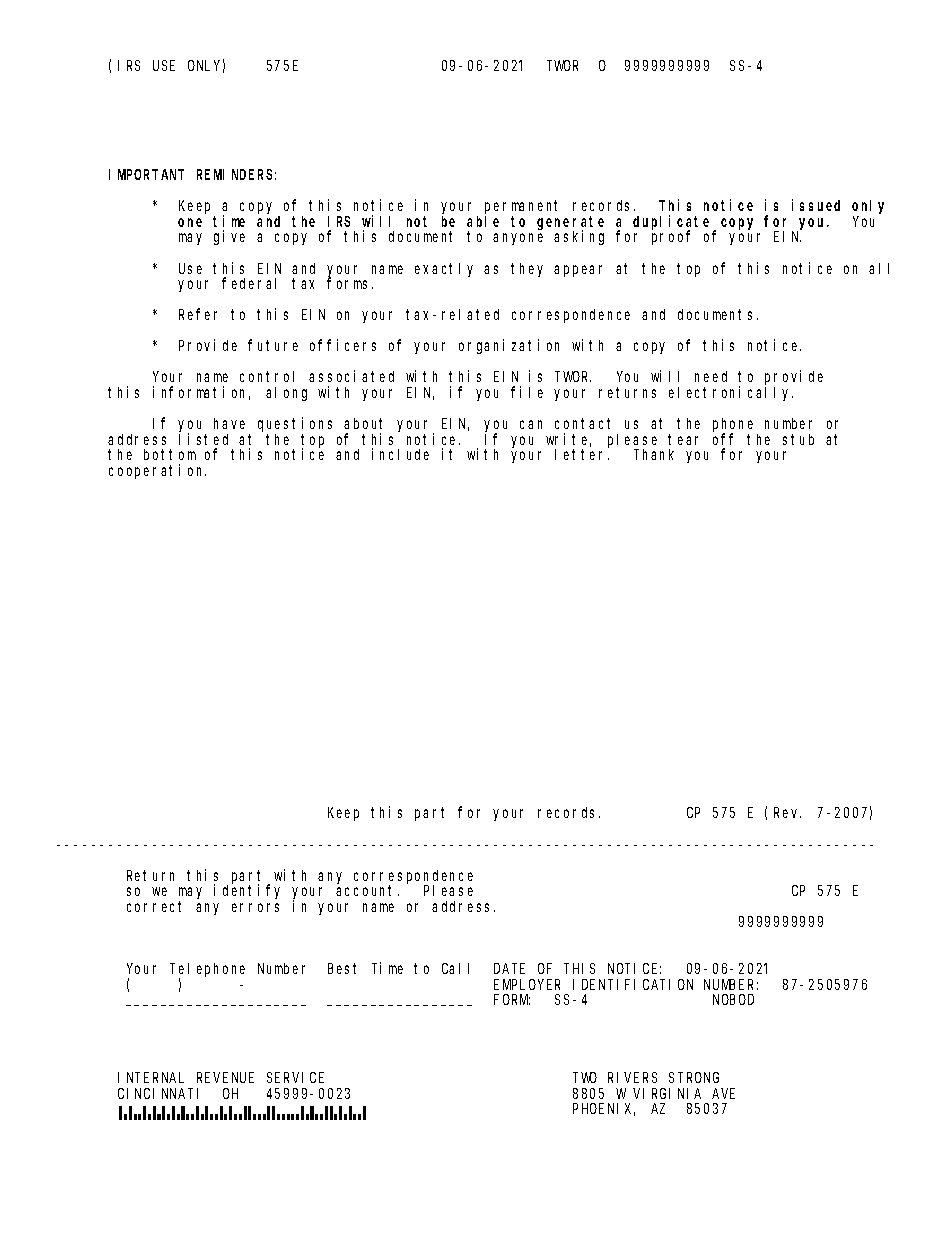 The width and height of the screenshot is (952, 1233). What do you see at coordinates (236, 174) in the screenshot?
I see `REMINDERS` at bounding box center [236, 174].
